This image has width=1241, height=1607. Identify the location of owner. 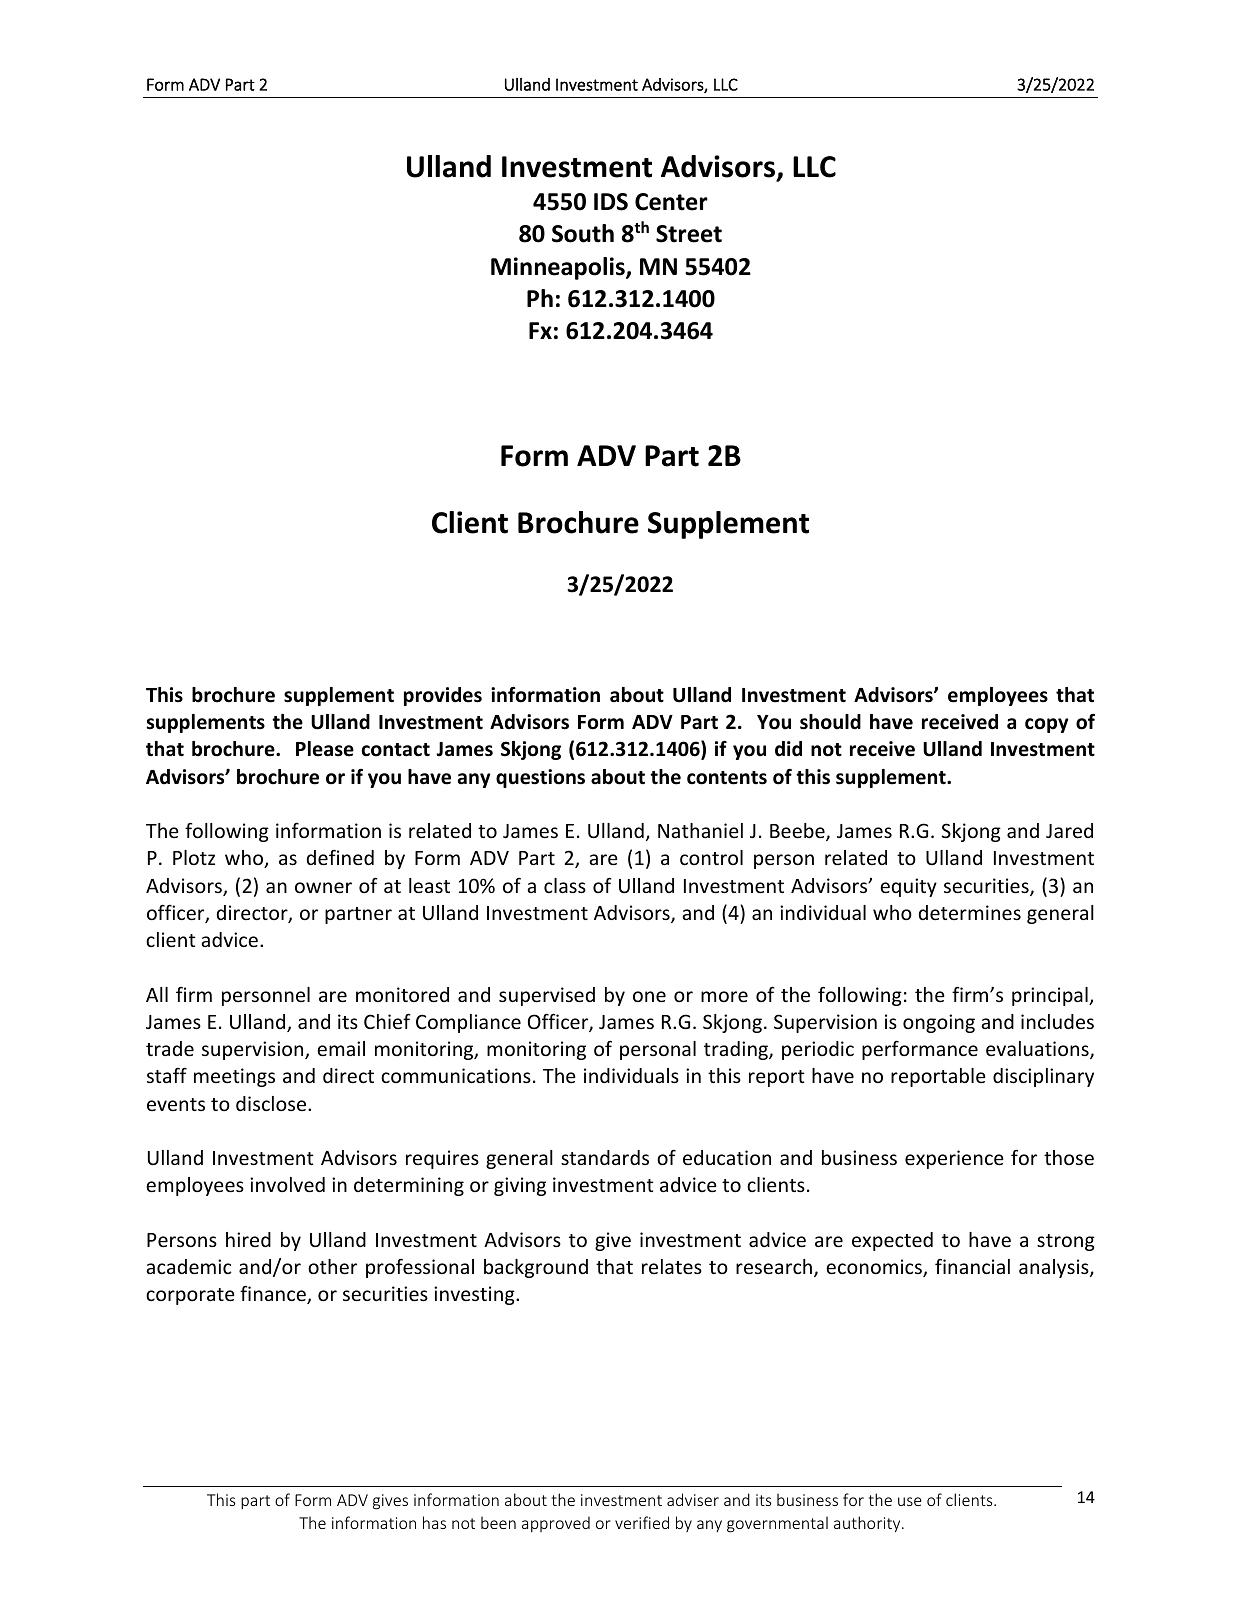
(323, 887).
